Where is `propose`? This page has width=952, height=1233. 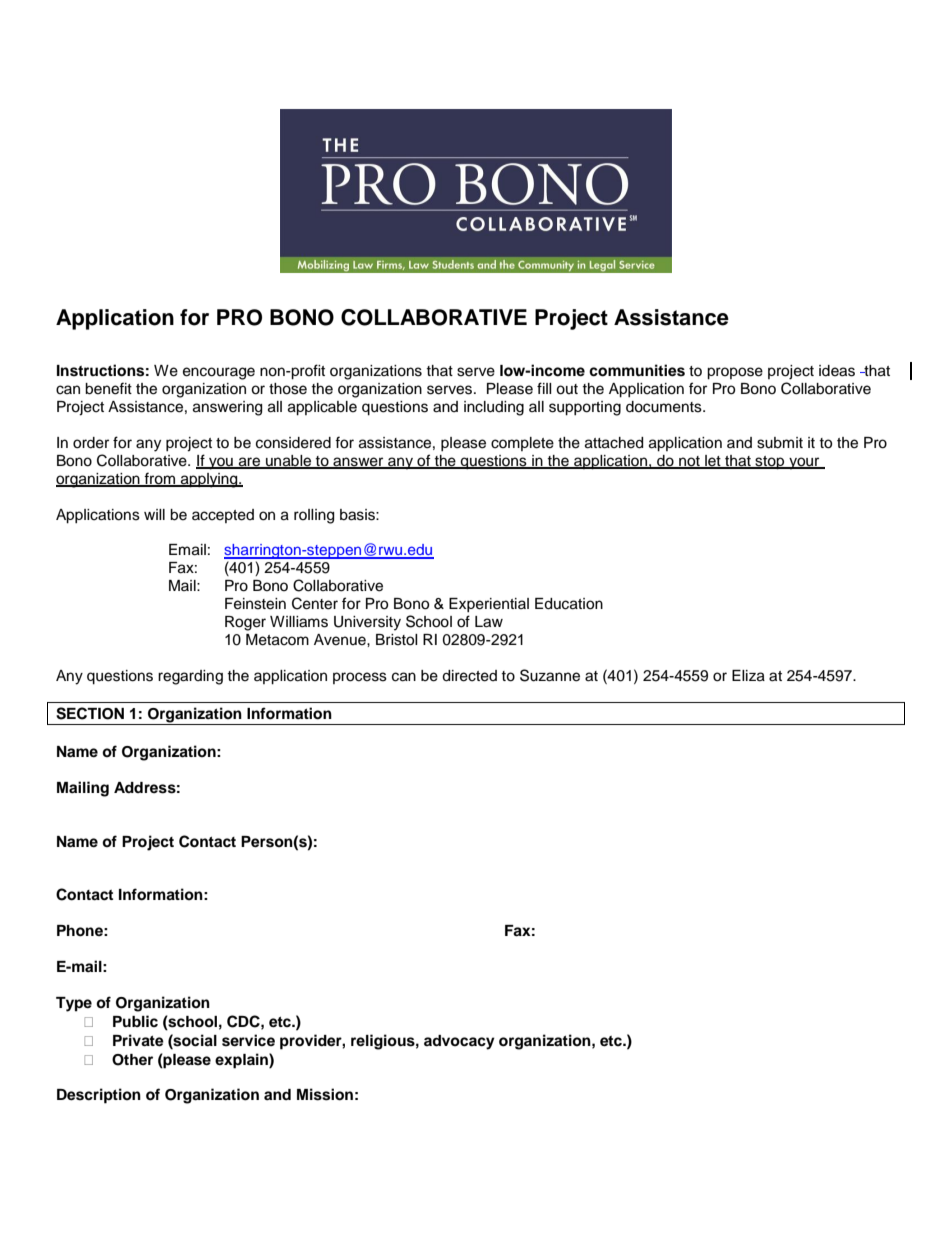 propose is located at coordinates (735, 373).
